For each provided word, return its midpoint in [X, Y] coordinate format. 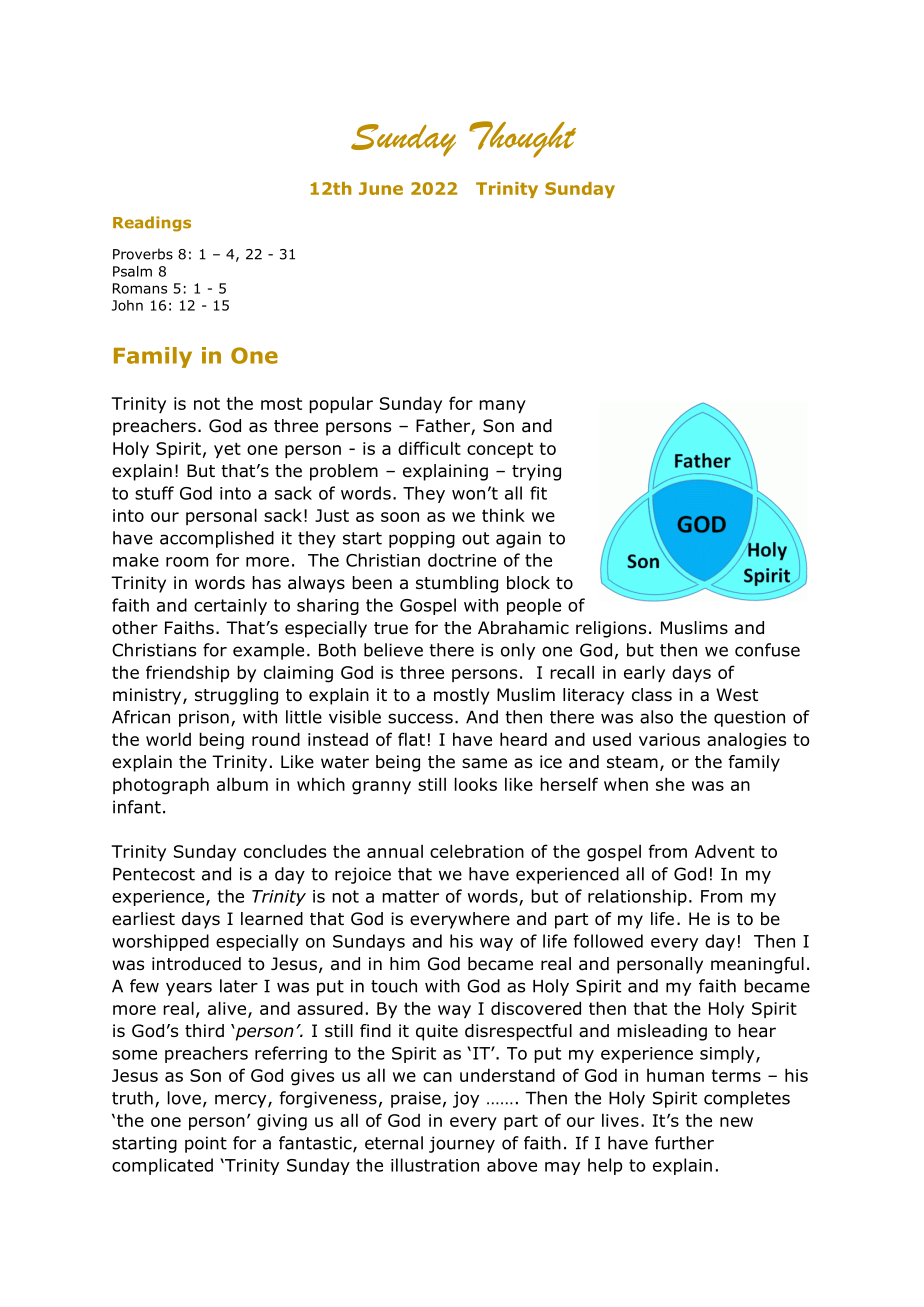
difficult [429, 448]
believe [393, 650]
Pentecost [154, 874]
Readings [152, 224]
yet [227, 450]
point [206, 1144]
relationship [637, 897]
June [381, 188]
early [644, 673]
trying [536, 472]
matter [410, 896]
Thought [522, 139]
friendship [188, 673]
